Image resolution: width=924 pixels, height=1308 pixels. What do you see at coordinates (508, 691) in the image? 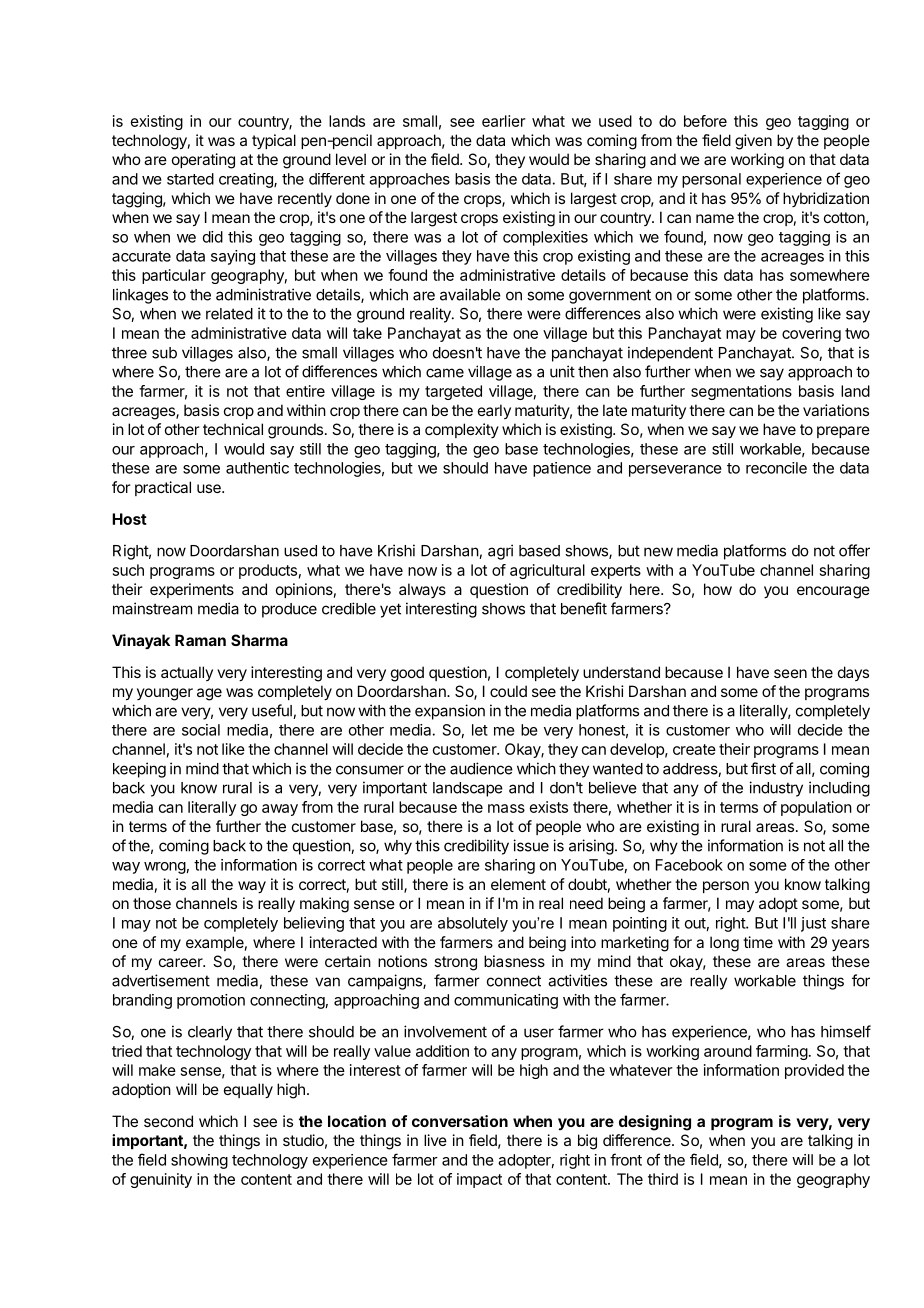
I see `could` at bounding box center [508, 691].
